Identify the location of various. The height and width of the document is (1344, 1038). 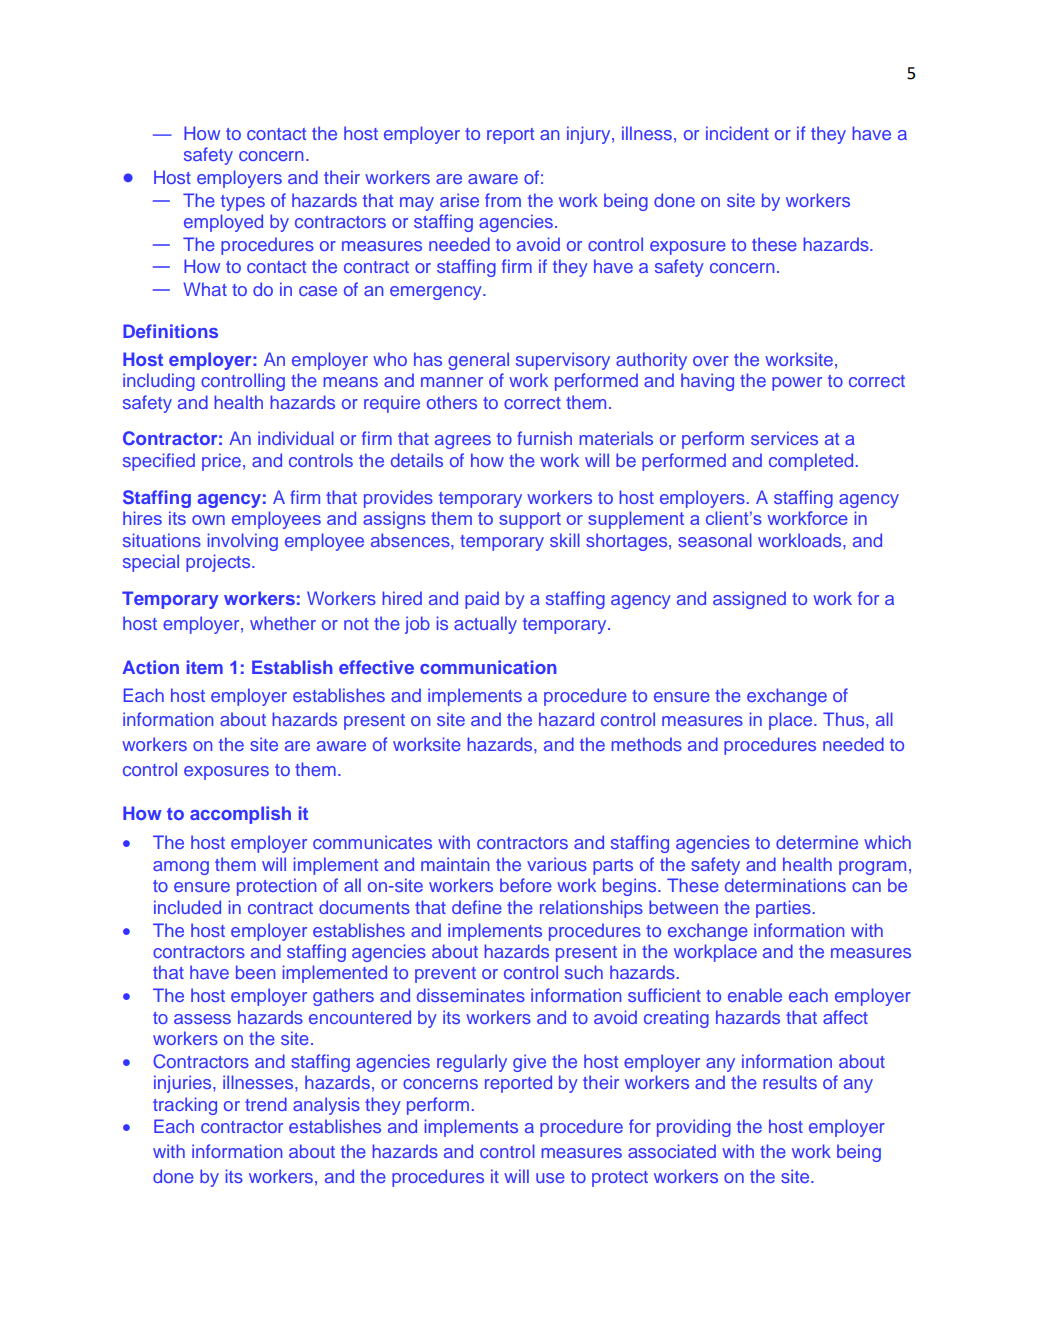
(557, 864).
